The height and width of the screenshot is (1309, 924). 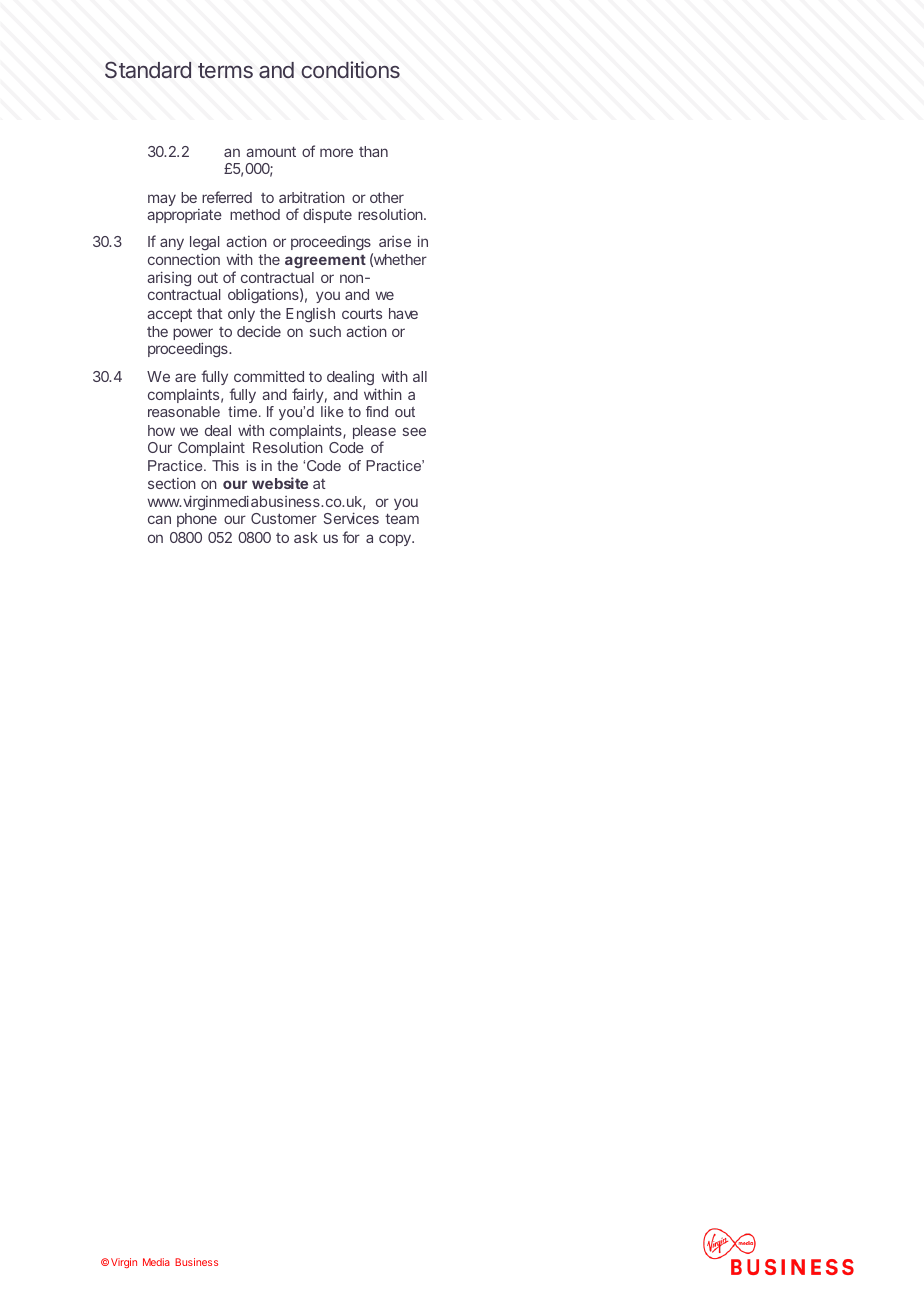 What do you see at coordinates (310, 314) in the screenshot?
I see `English` at bounding box center [310, 314].
